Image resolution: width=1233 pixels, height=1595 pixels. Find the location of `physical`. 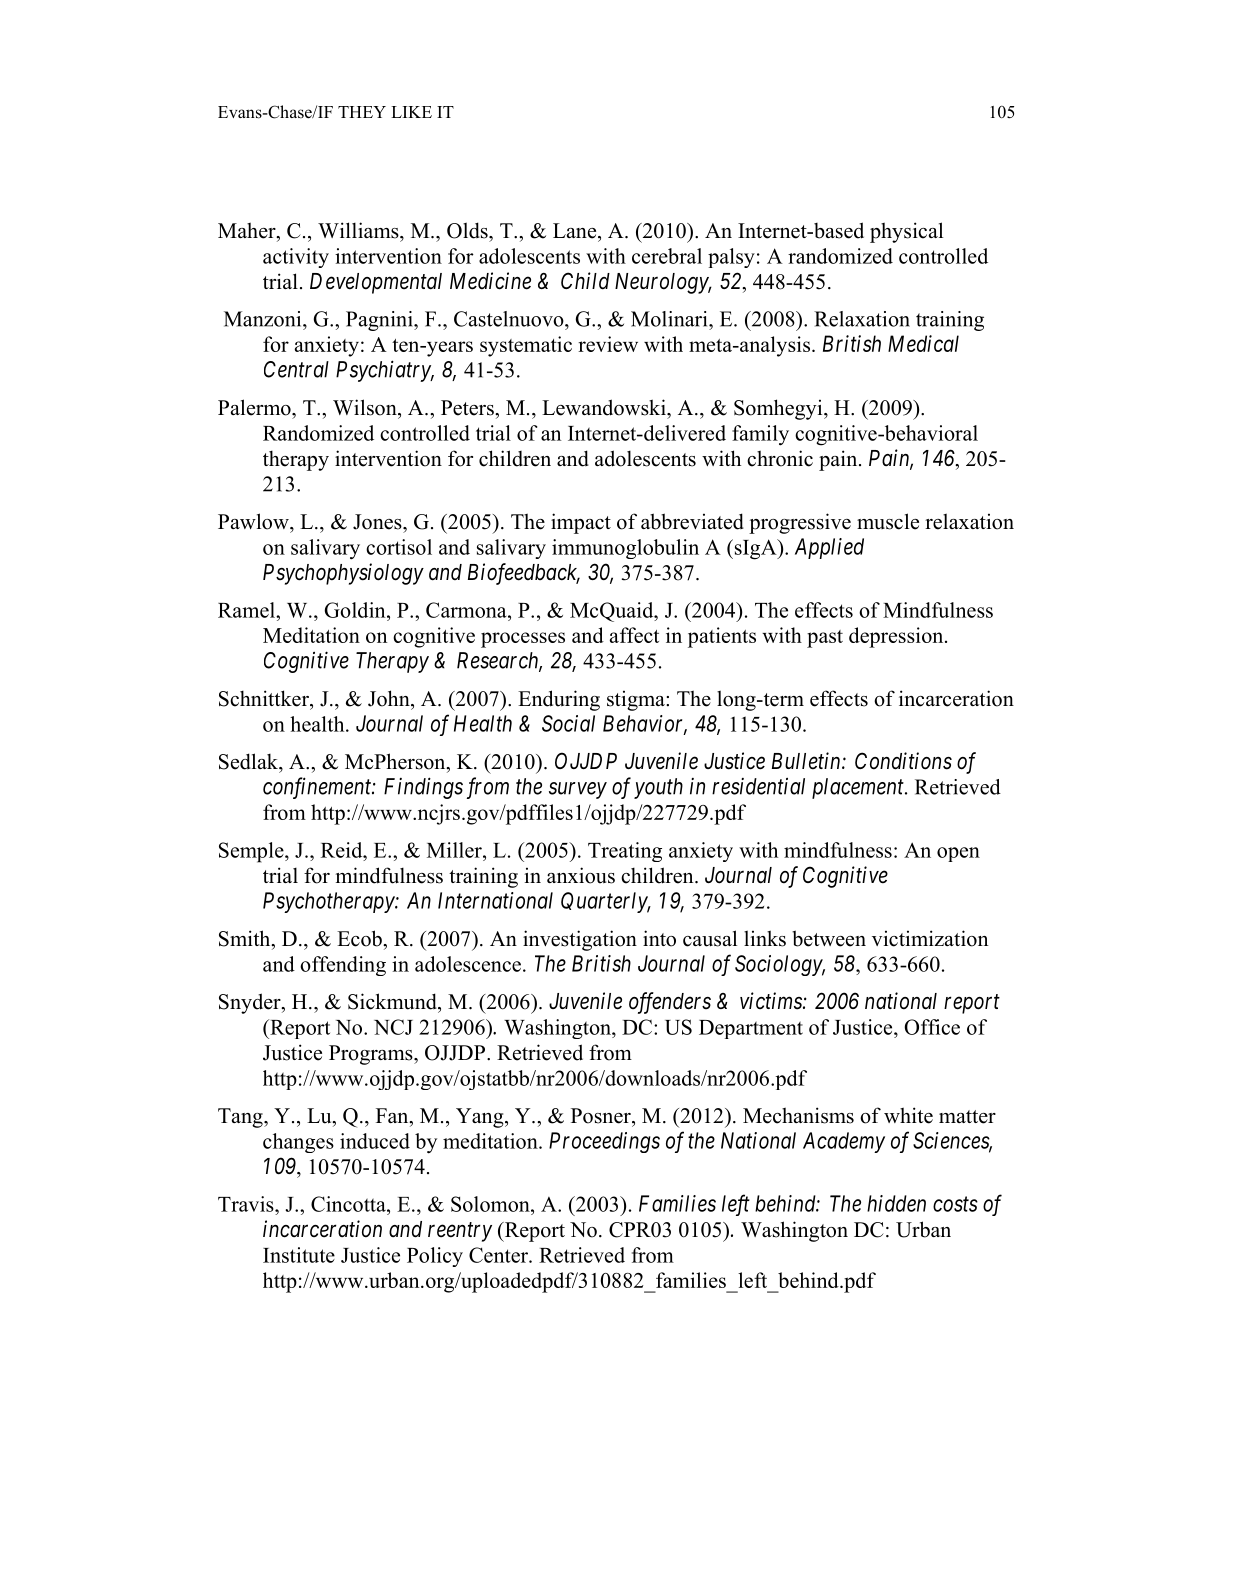

physical is located at coordinates (906, 232).
